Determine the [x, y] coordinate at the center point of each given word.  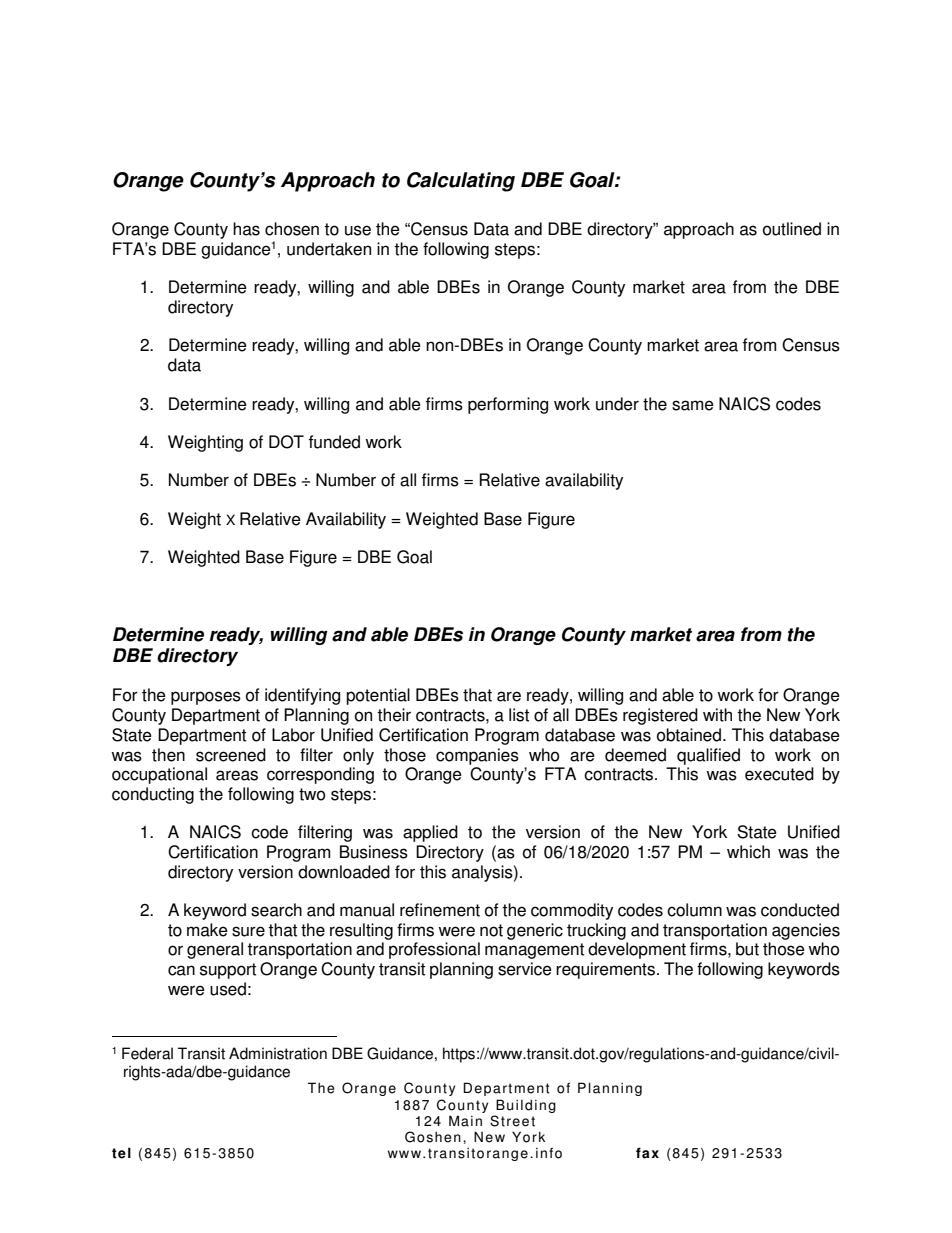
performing [508, 405]
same [693, 405]
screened [231, 755]
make [207, 930]
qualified [708, 756]
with [717, 715]
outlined [792, 229]
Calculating [461, 182]
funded [334, 442]
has [246, 229]
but [747, 949]
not [491, 930]
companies [477, 756]
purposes [206, 698]
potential [378, 696]
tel [121, 1153]
